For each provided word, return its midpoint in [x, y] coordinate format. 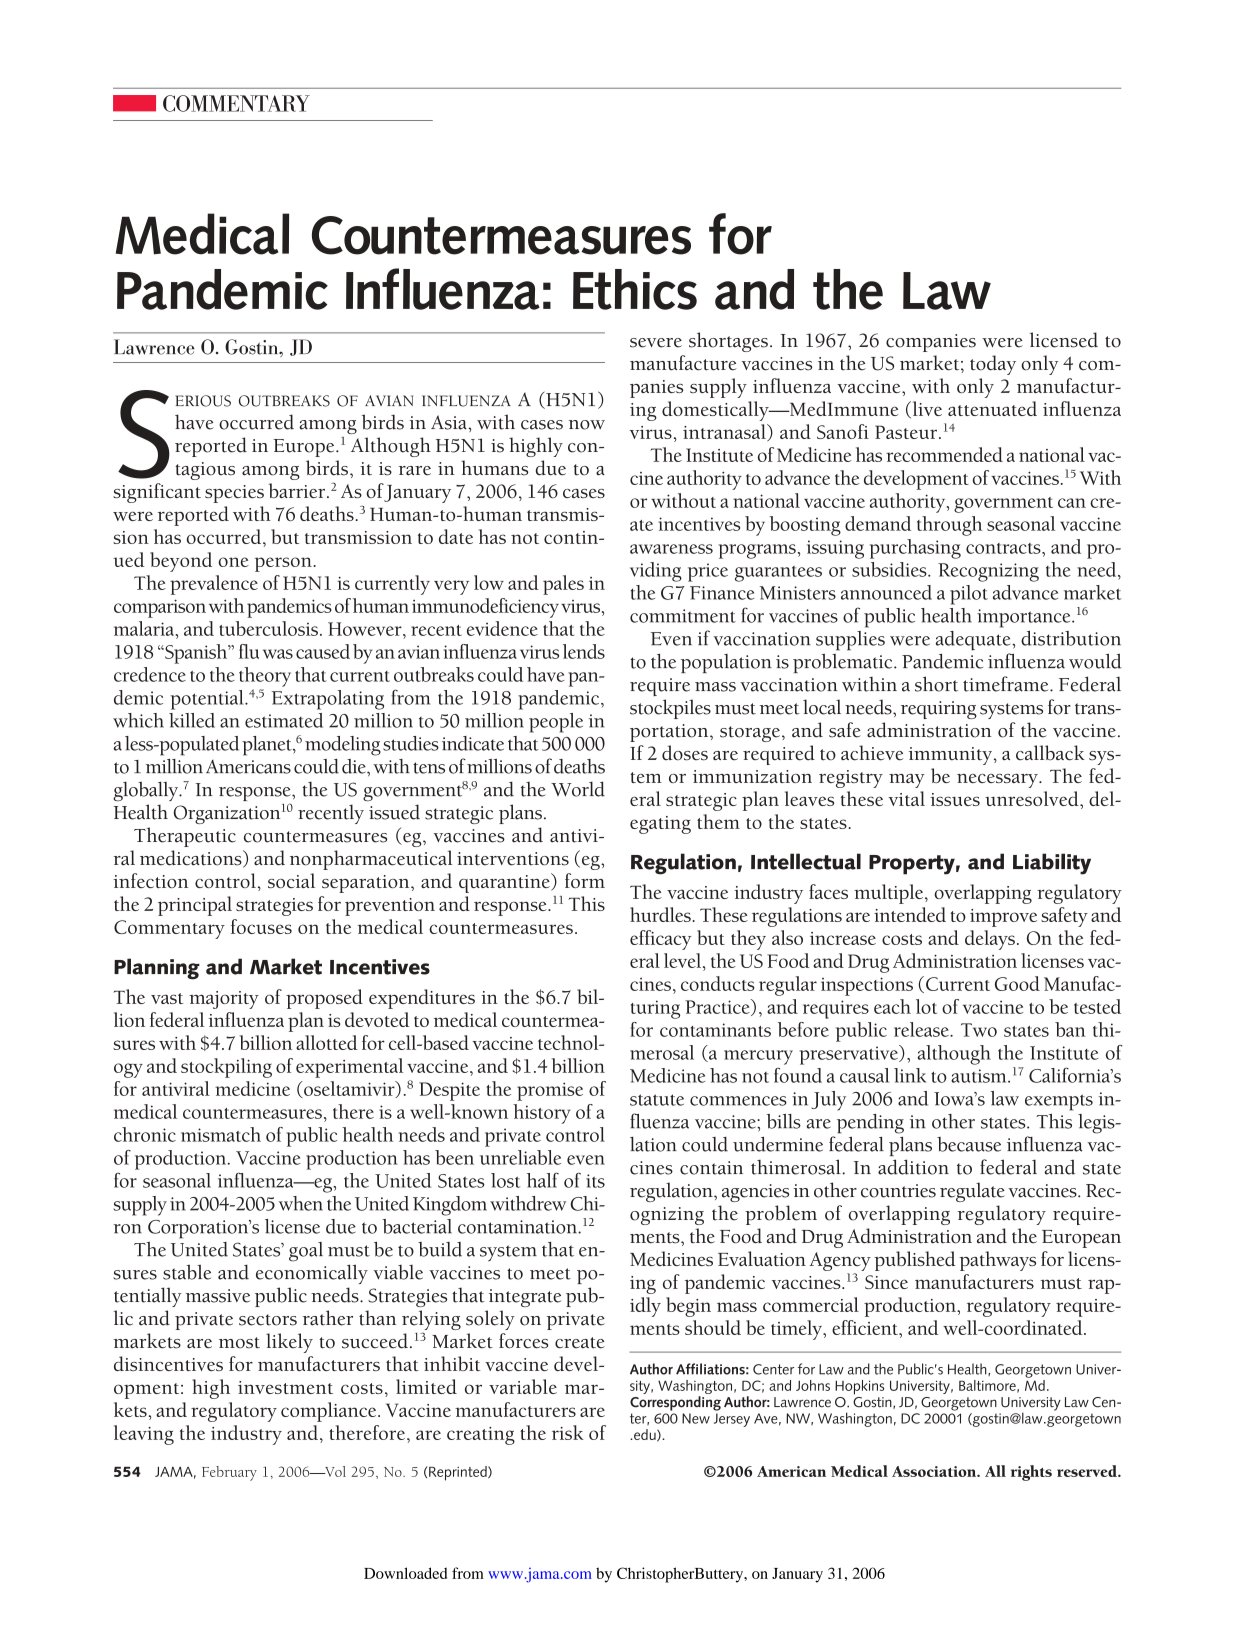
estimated [284, 720]
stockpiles [670, 709]
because [969, 1144]
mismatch [221, 1134]
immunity [952, 756]
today [993, 365]
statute [657, 1100]
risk [568, 1432]
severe [656, 343]
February [229, 1473]
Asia [450, 422]
